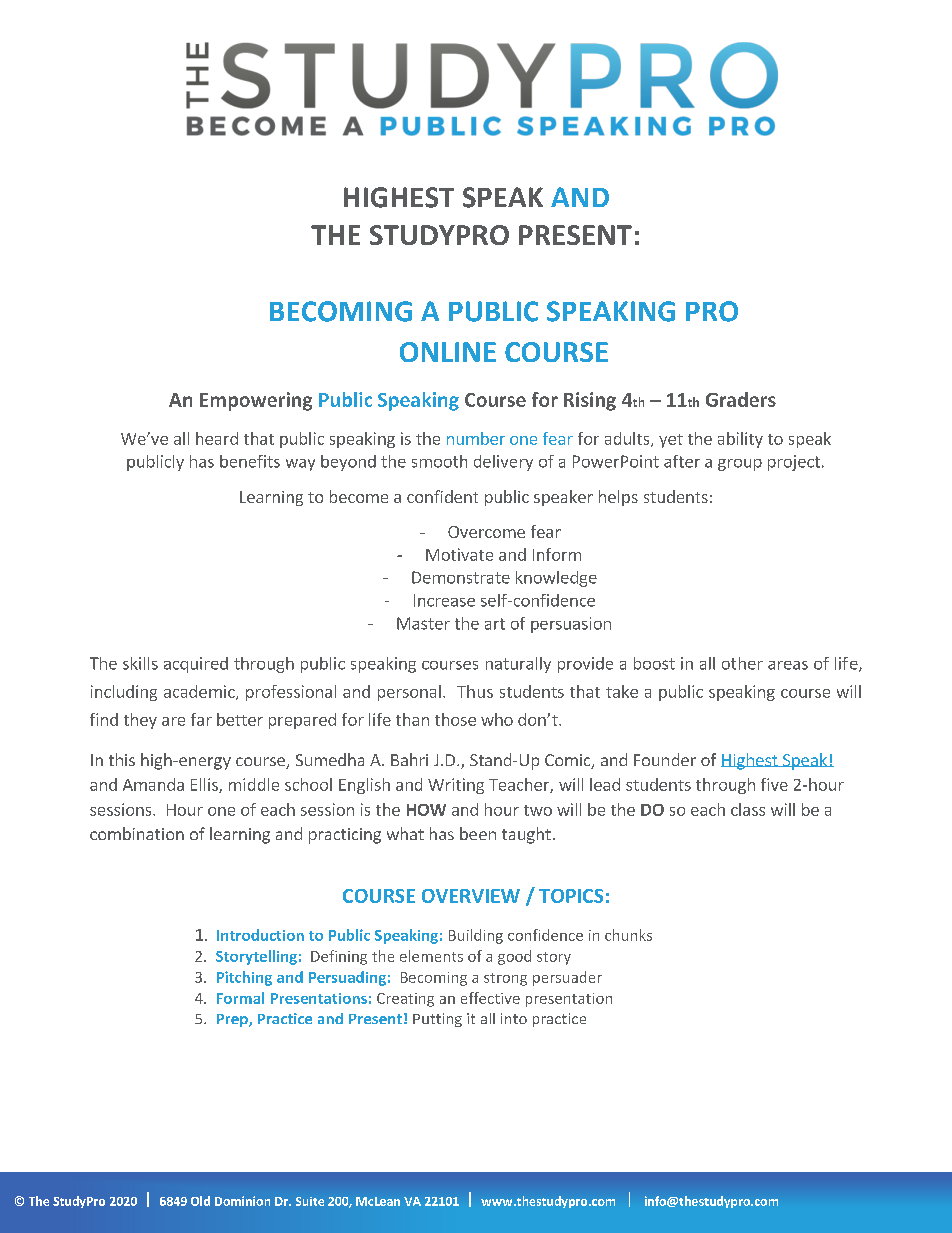 This document has height=1233, width=952. What do you see at coordinates (628, 935) in the document?
I see `chunks` at bounding box center [628, 935].
